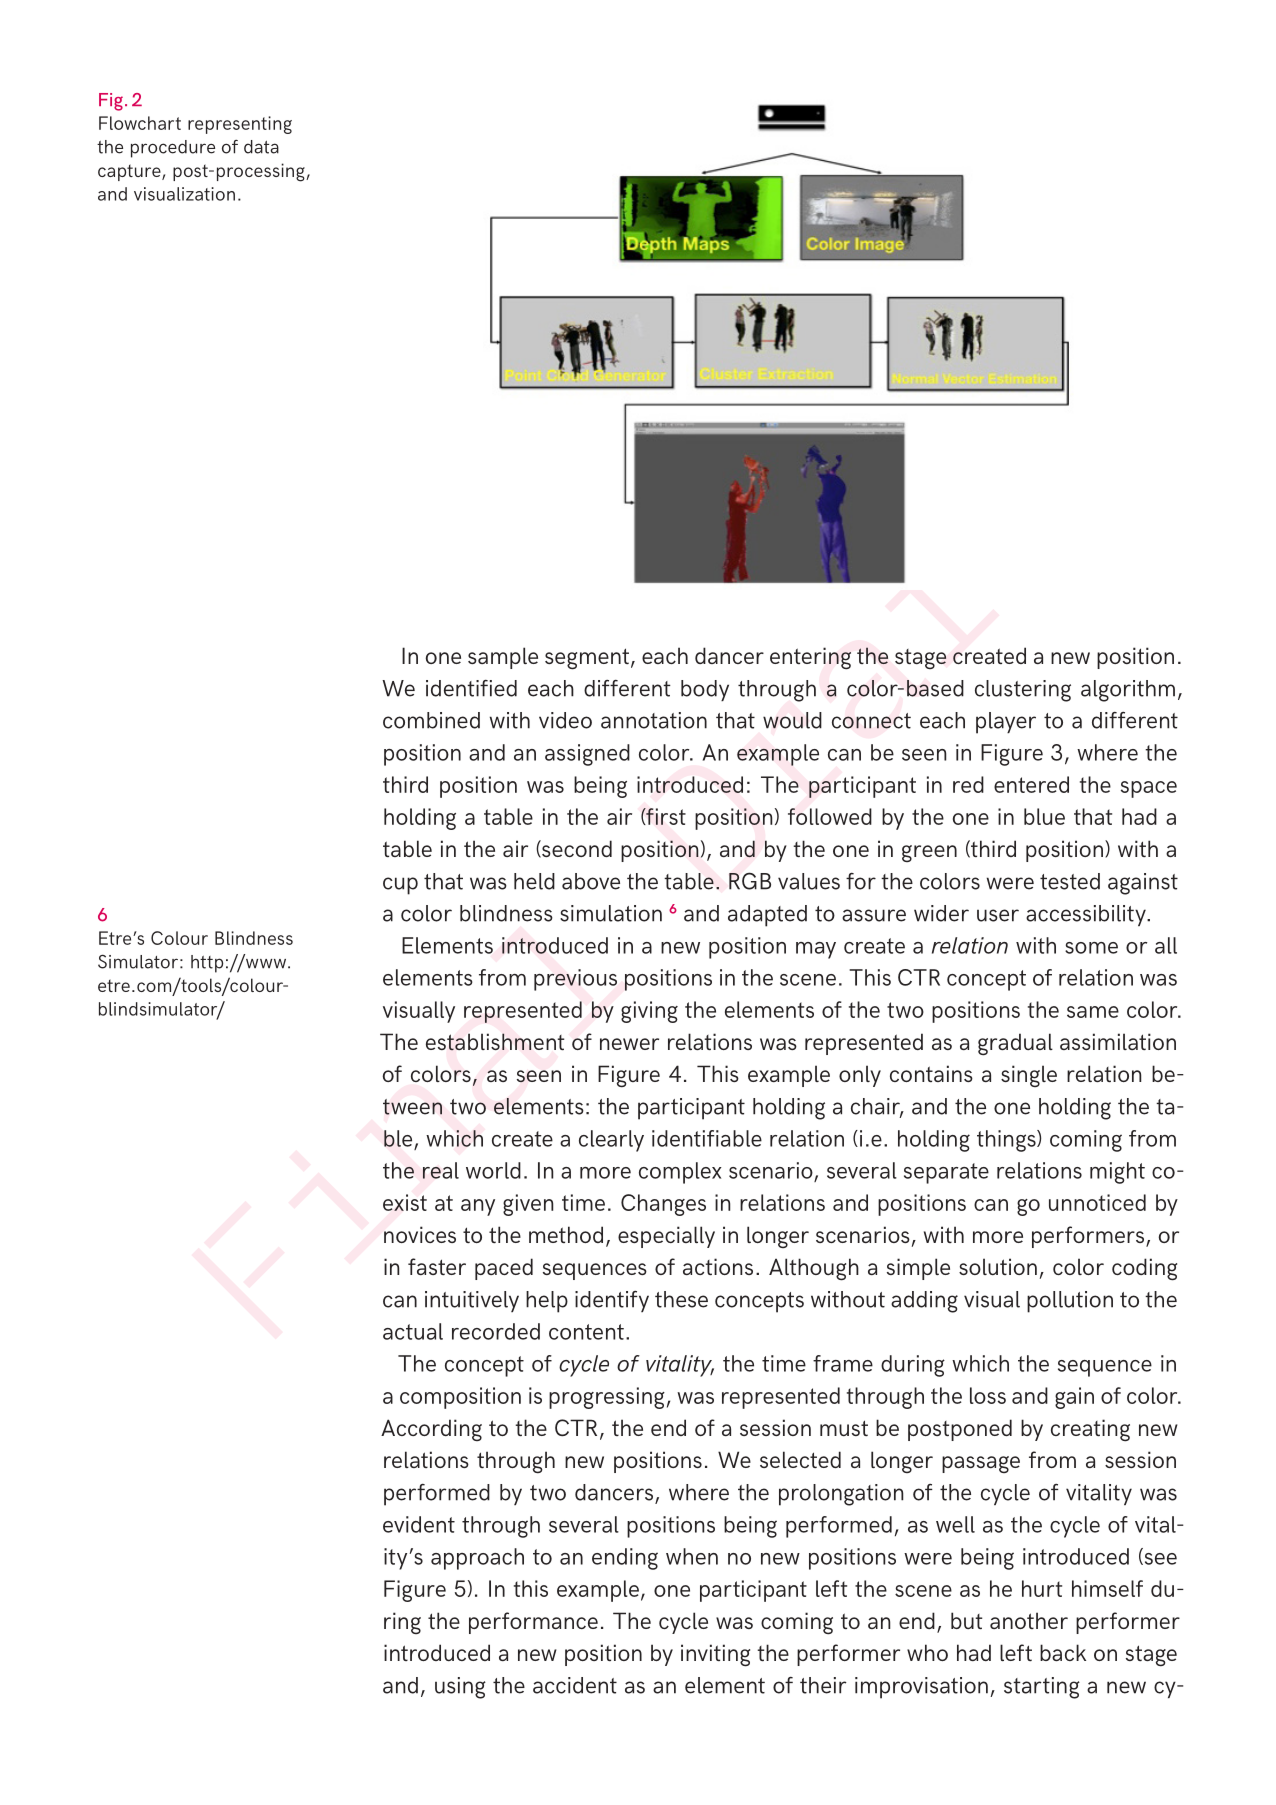 This screenshot has width=1276, height=1805. What do you see at coordinates (715, 1655) in the screenshot?
I see `inviting` at bounding box center [715, 1655].
